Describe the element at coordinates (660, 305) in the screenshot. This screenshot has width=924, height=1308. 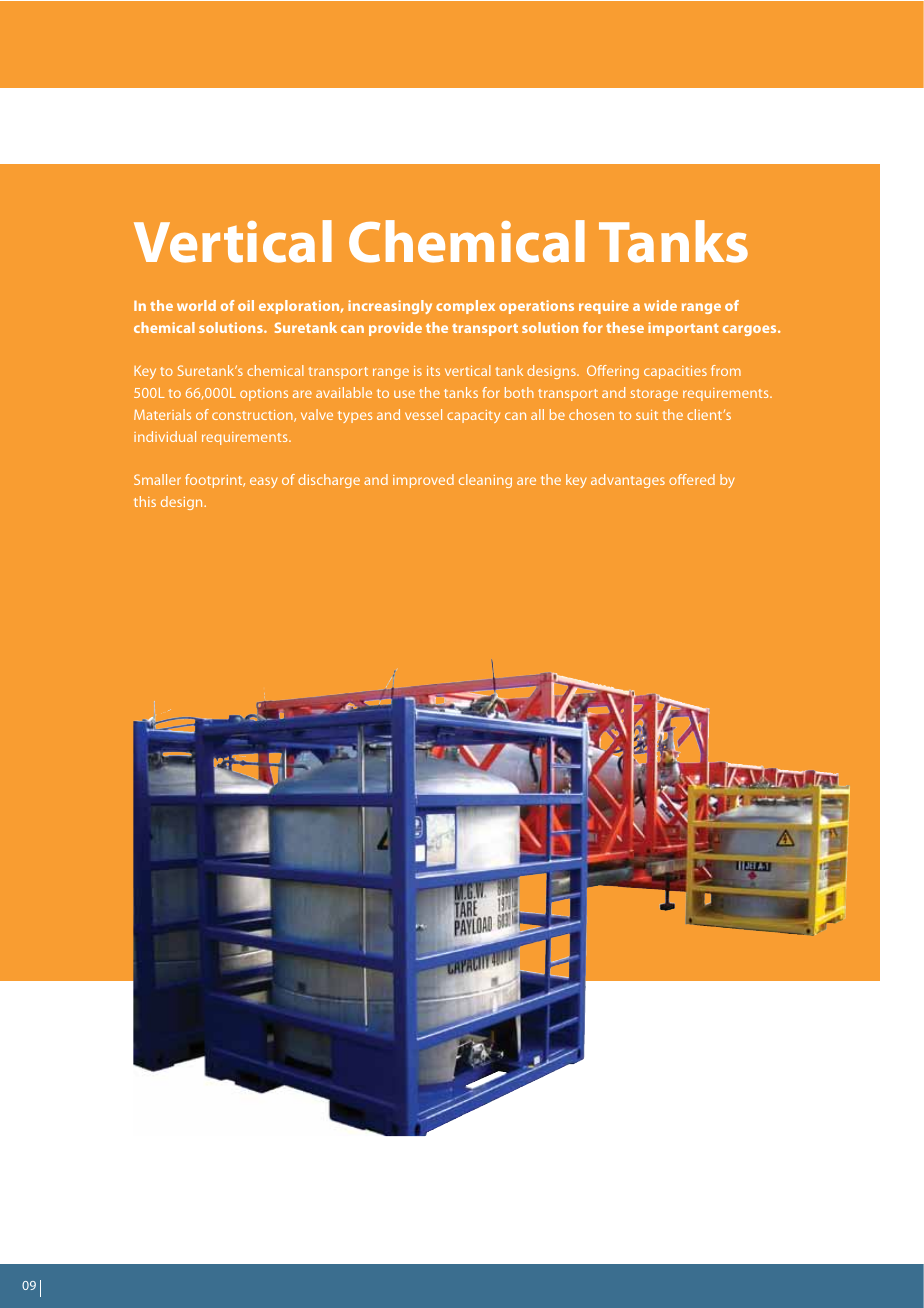
I see `wide` at that location.
